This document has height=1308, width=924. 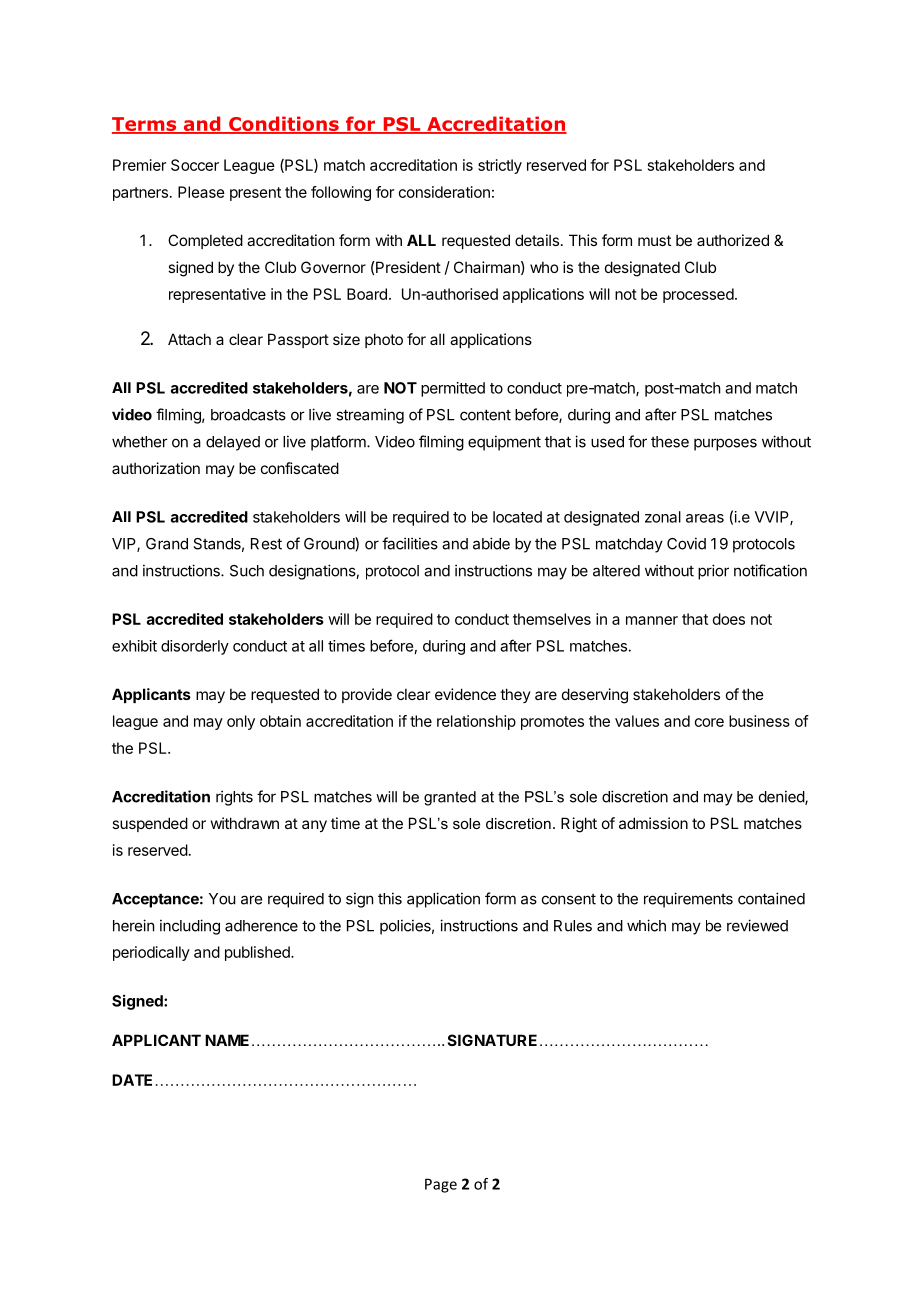 What do you see at coordinates (517, 517) in the document?
I see `located` at bounding box center [517, 517].
